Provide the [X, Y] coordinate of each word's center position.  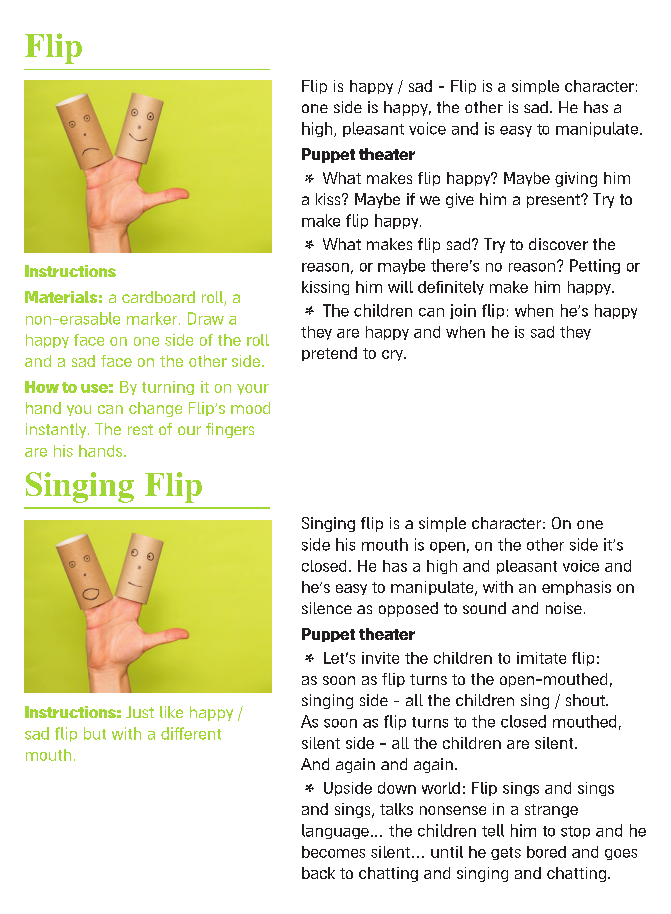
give [460, 200]
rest [140, 429]
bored [546, 852]
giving [576, 179]
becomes [333, 852]
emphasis [576, 588]
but [95, 733]
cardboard [158, 297]
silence [327, 608]
